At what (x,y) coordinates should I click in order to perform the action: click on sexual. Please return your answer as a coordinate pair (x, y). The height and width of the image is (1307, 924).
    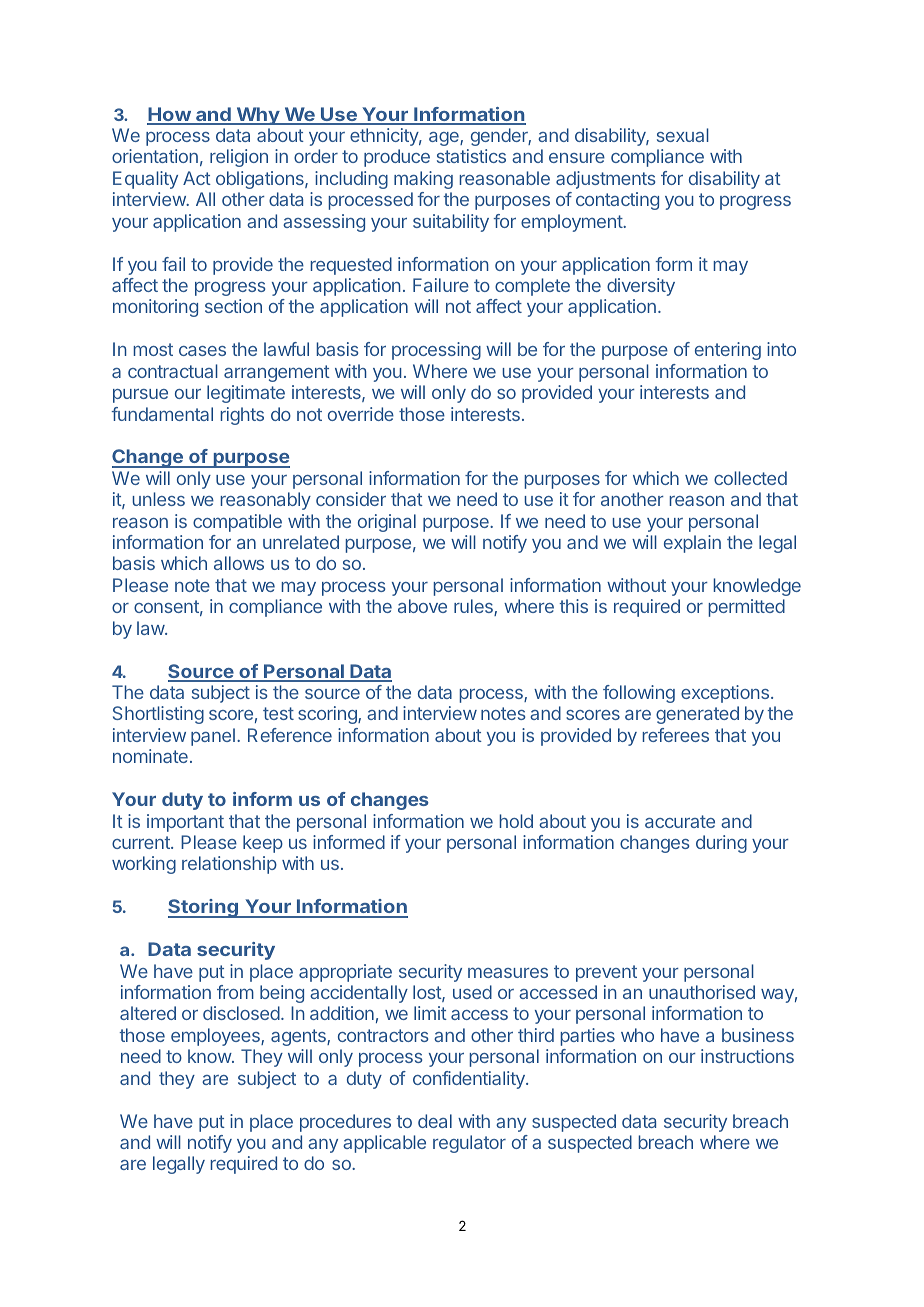
    Looking at the image, I should click on (683, 135).
